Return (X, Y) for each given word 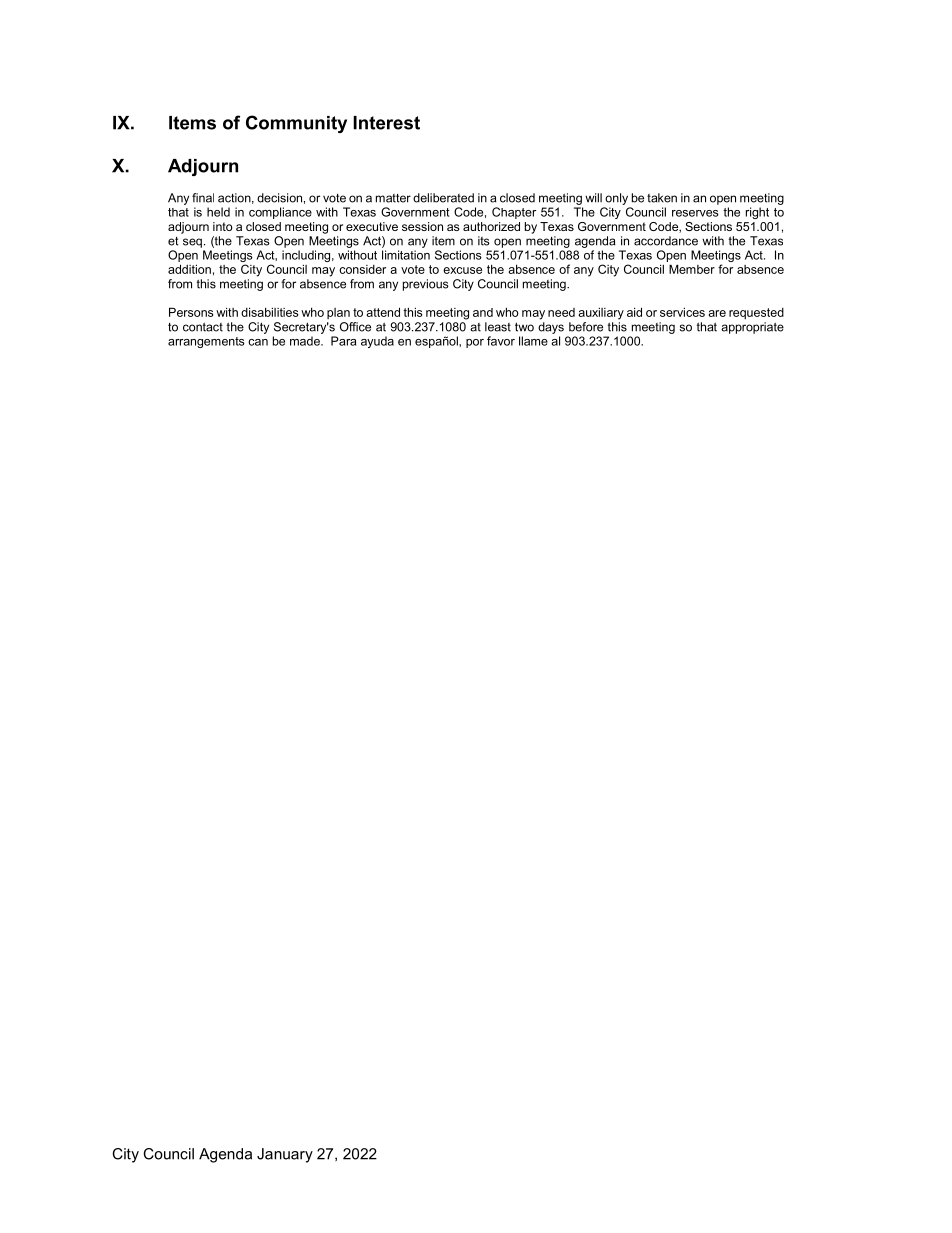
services (682, 312)
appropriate (752, 328)
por (475, 343)
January (285, 1155)
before (586, 327)
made (306, 341)
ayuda (377, 342)
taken (662, 198)
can (258, 342)
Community (296, 124)
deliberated (443, 198)
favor (501, 341)
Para (343, 341)
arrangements (206, 342)
